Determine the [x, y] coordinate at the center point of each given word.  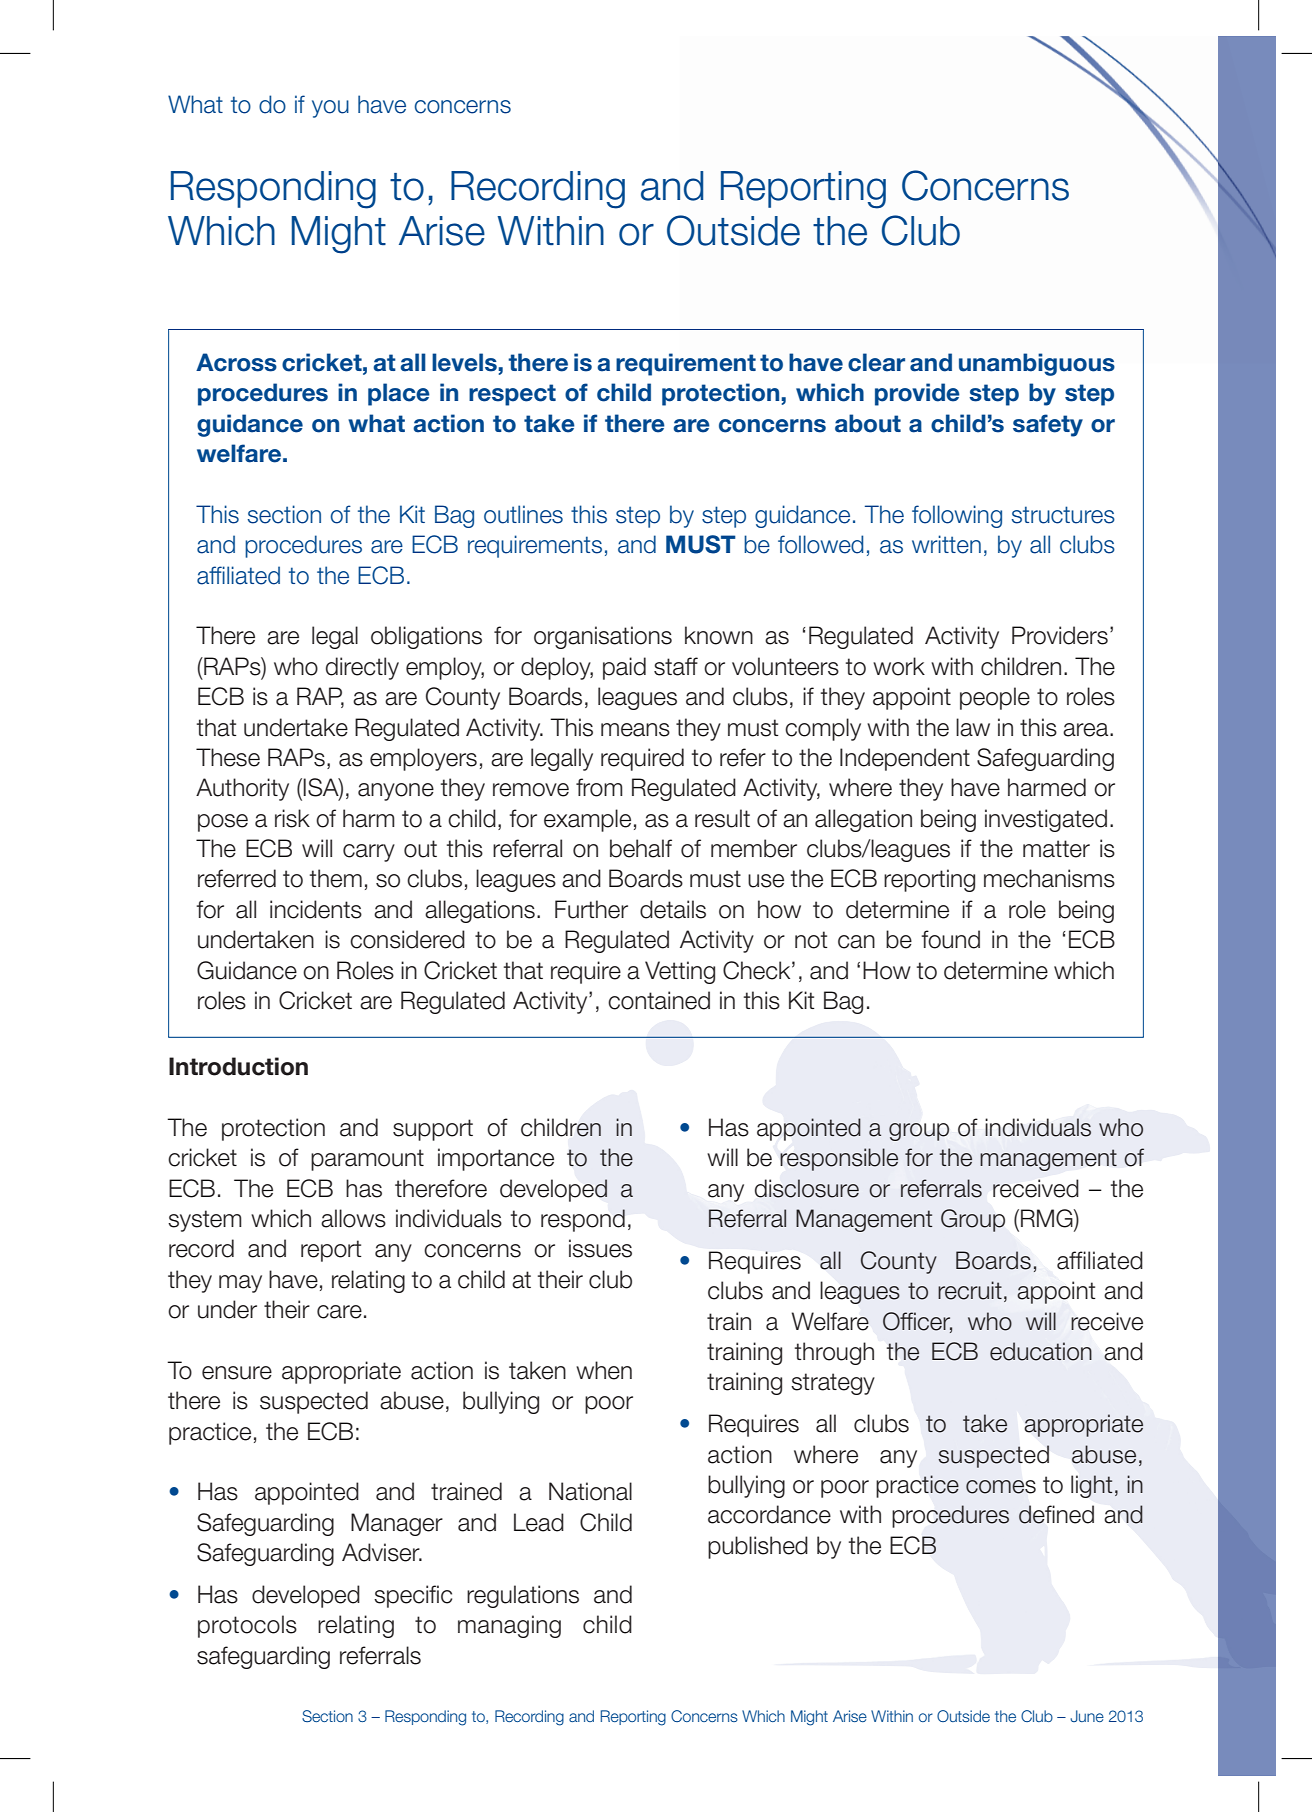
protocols [247, 1626]
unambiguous [1037, 364]
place [399, 394]
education [1041, 1351]
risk [292, 818]
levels [465, 362]
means [635, 730]
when [604, 1370]
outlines [523, 514]
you [330, 109]
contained [659, 1000]
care [339, 1312]
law [973, 727]
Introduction [238, 1066]
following [957, 516]
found [950, 939]
